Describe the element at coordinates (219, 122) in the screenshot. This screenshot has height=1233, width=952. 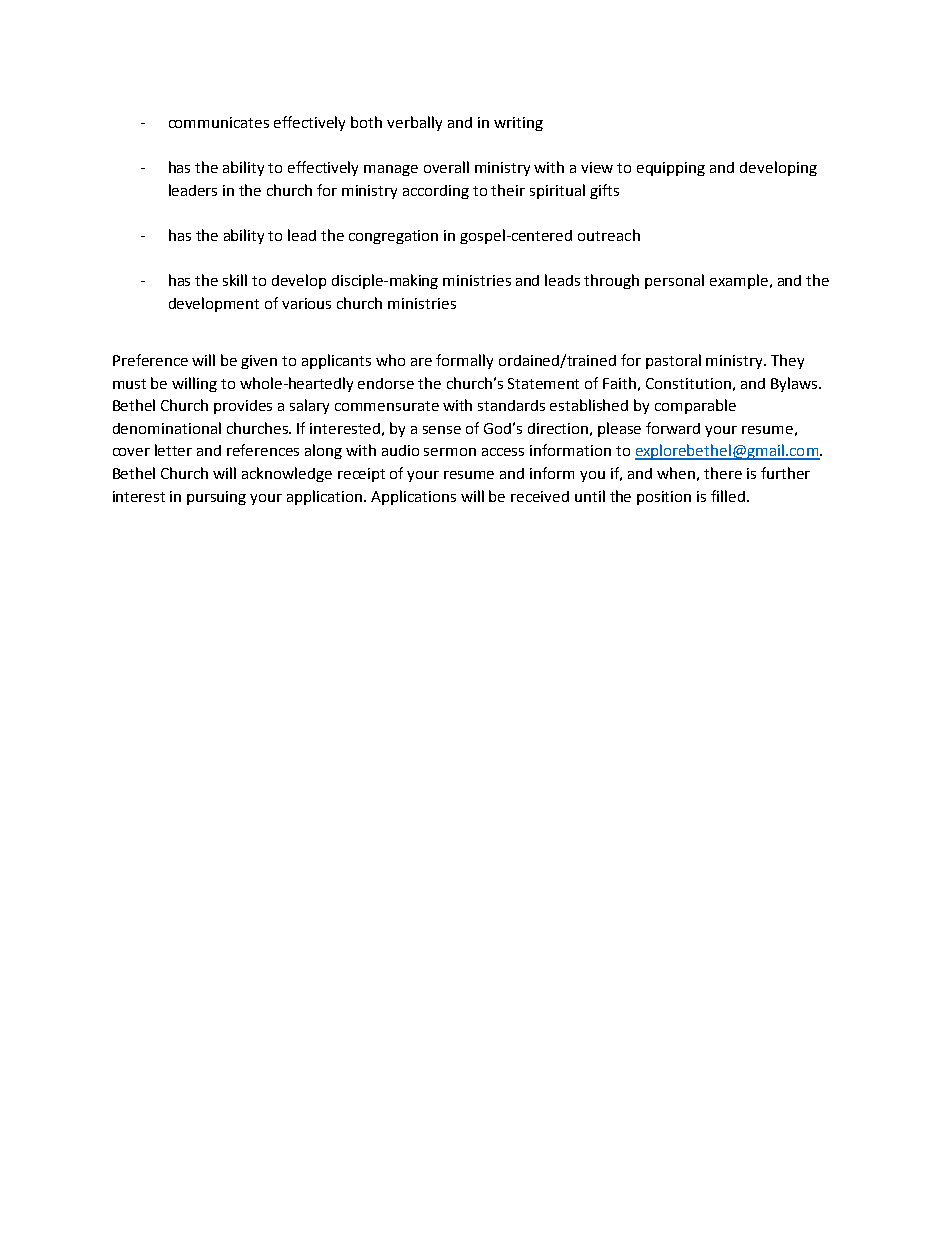
I see `communicates` at that location.
